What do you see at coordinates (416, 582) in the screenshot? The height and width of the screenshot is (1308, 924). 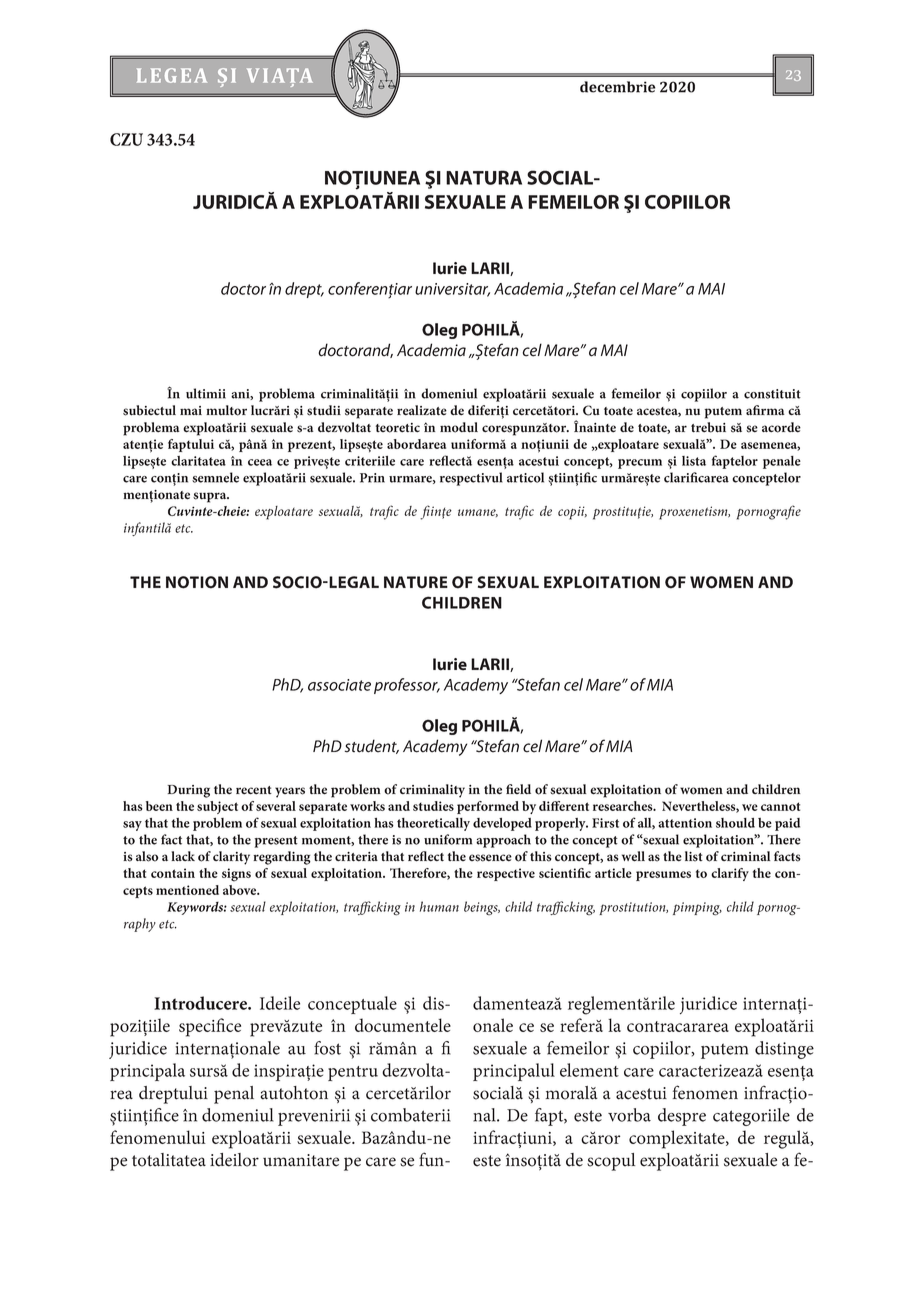 I see `NATURE` at bounding box center [416, 582].
